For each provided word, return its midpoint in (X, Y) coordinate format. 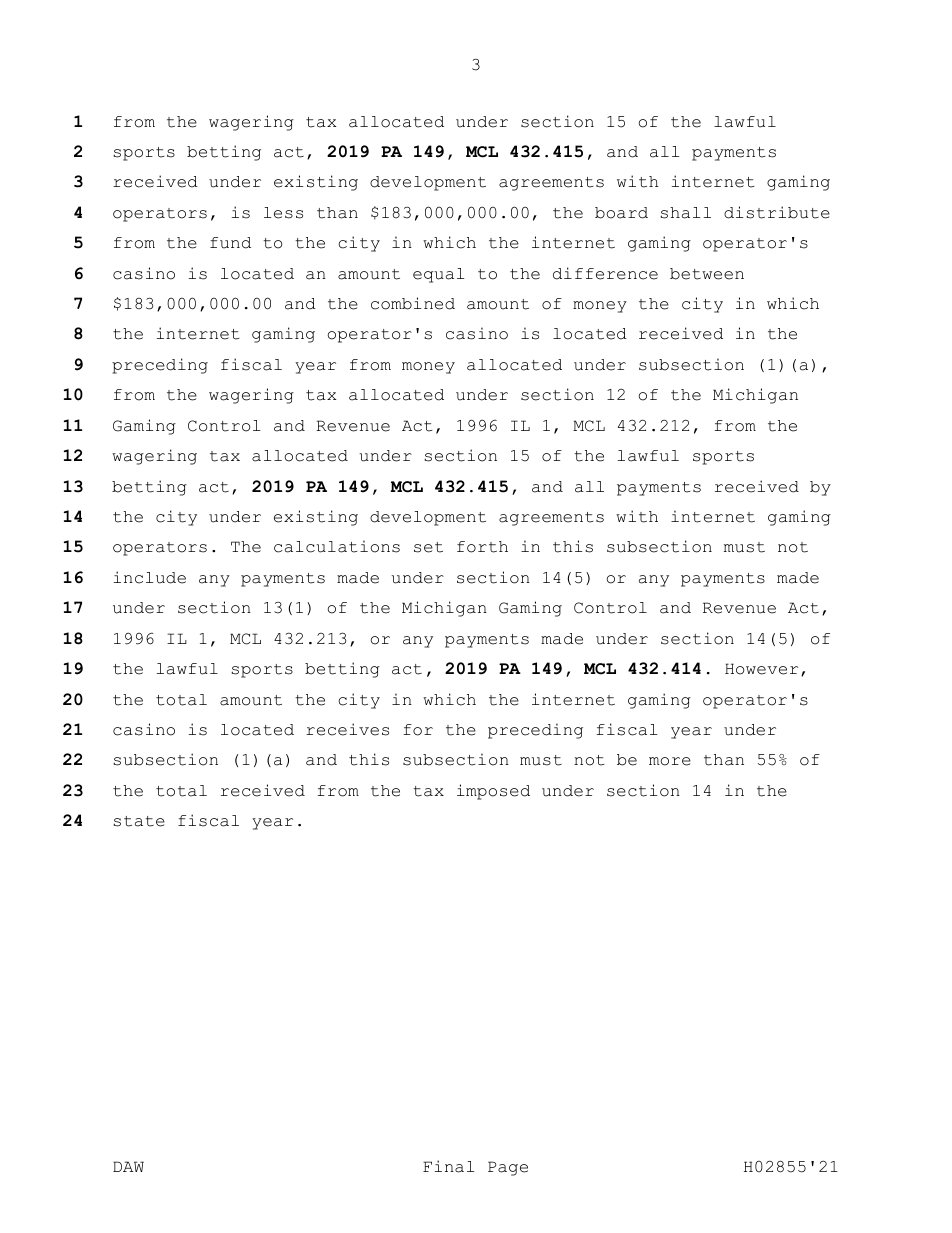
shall (685, 213)
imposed (493, 792)
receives (347, 729)
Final (448, 1166)
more (670, 761)
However (761, 669)
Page (508, 1168)
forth (482, 547)
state (139, 821)
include (150, 577)
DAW (128, 1166)
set (428, 547)
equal (438, 275)
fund (230, 243)
